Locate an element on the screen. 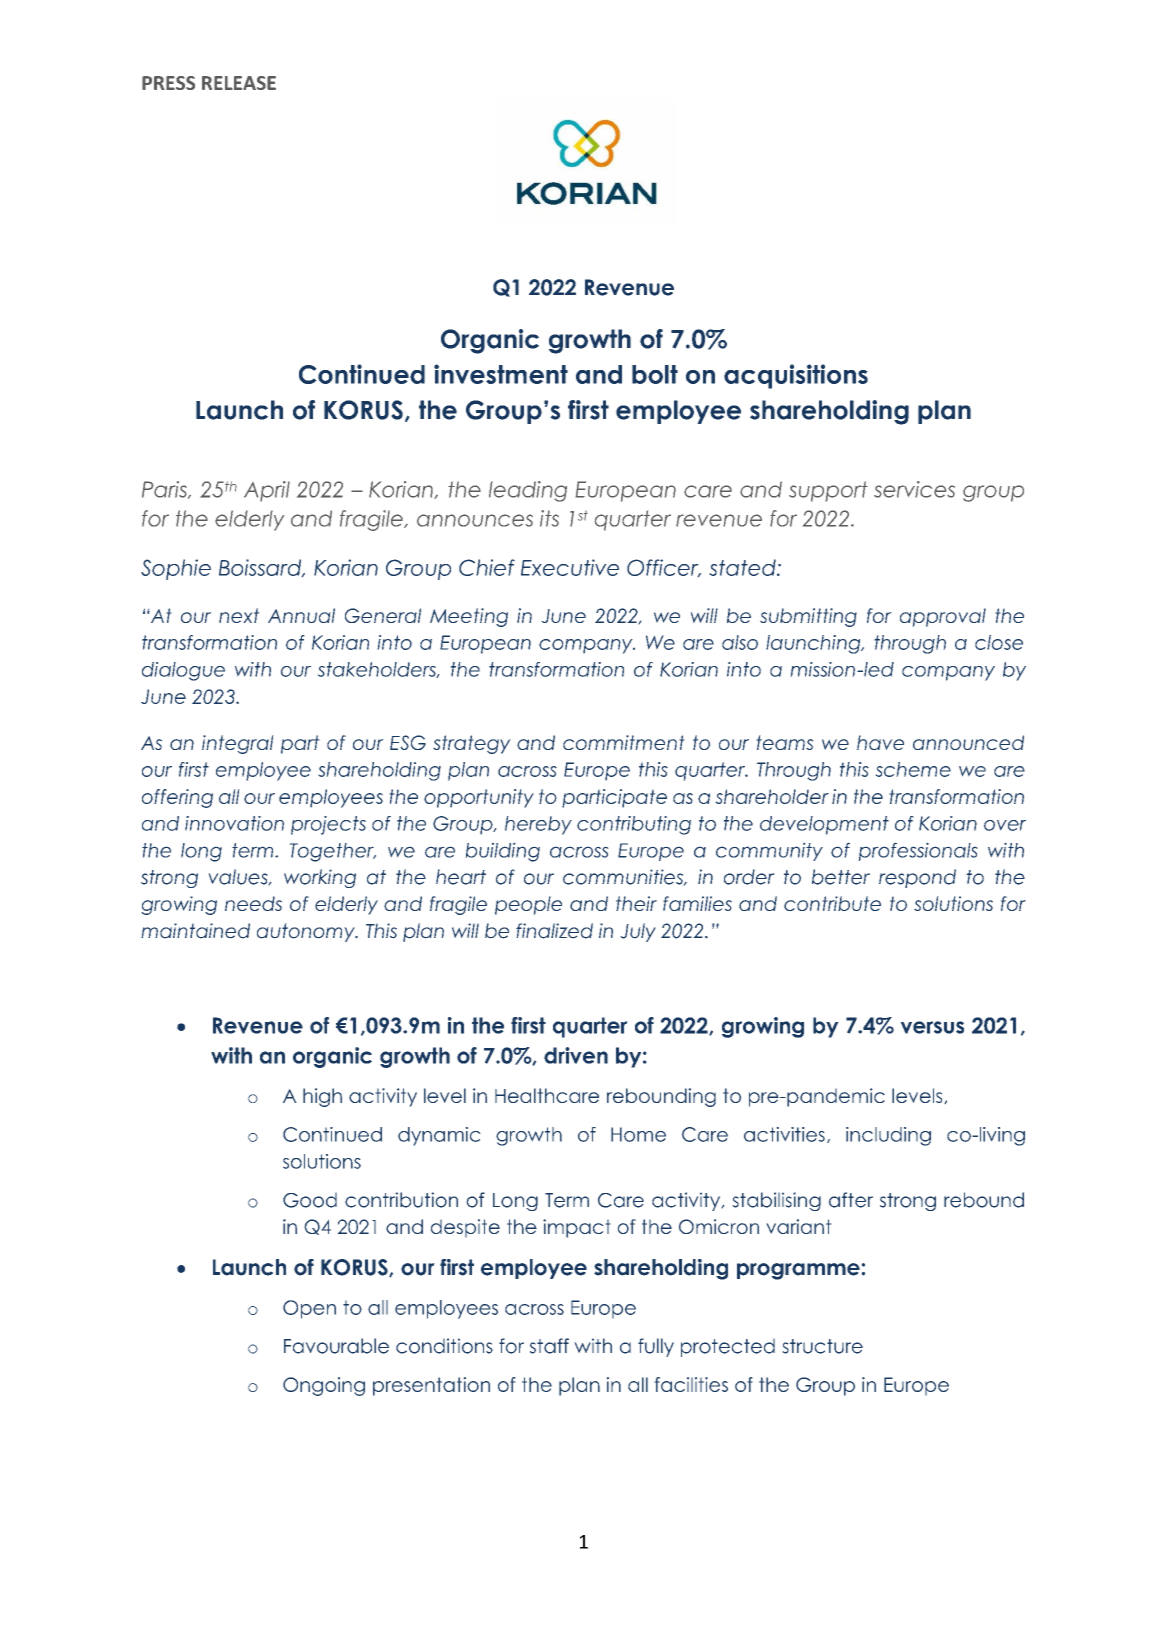 Image resolution: width=1167 pixels, height=1650 pixels. structure is located at coordinates (822, 1346).
